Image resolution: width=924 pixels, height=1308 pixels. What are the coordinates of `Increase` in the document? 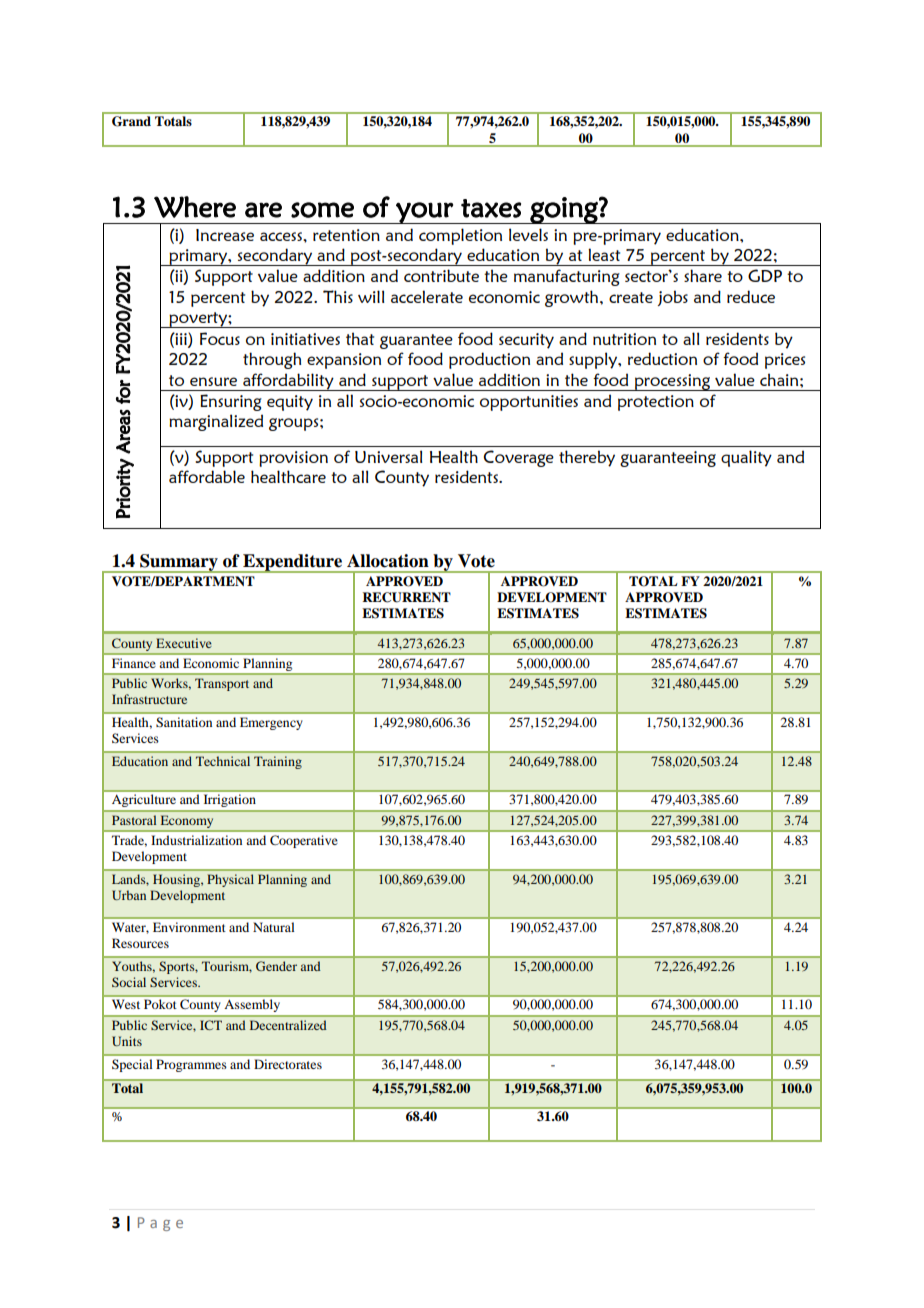 It's located at (225, 235).
